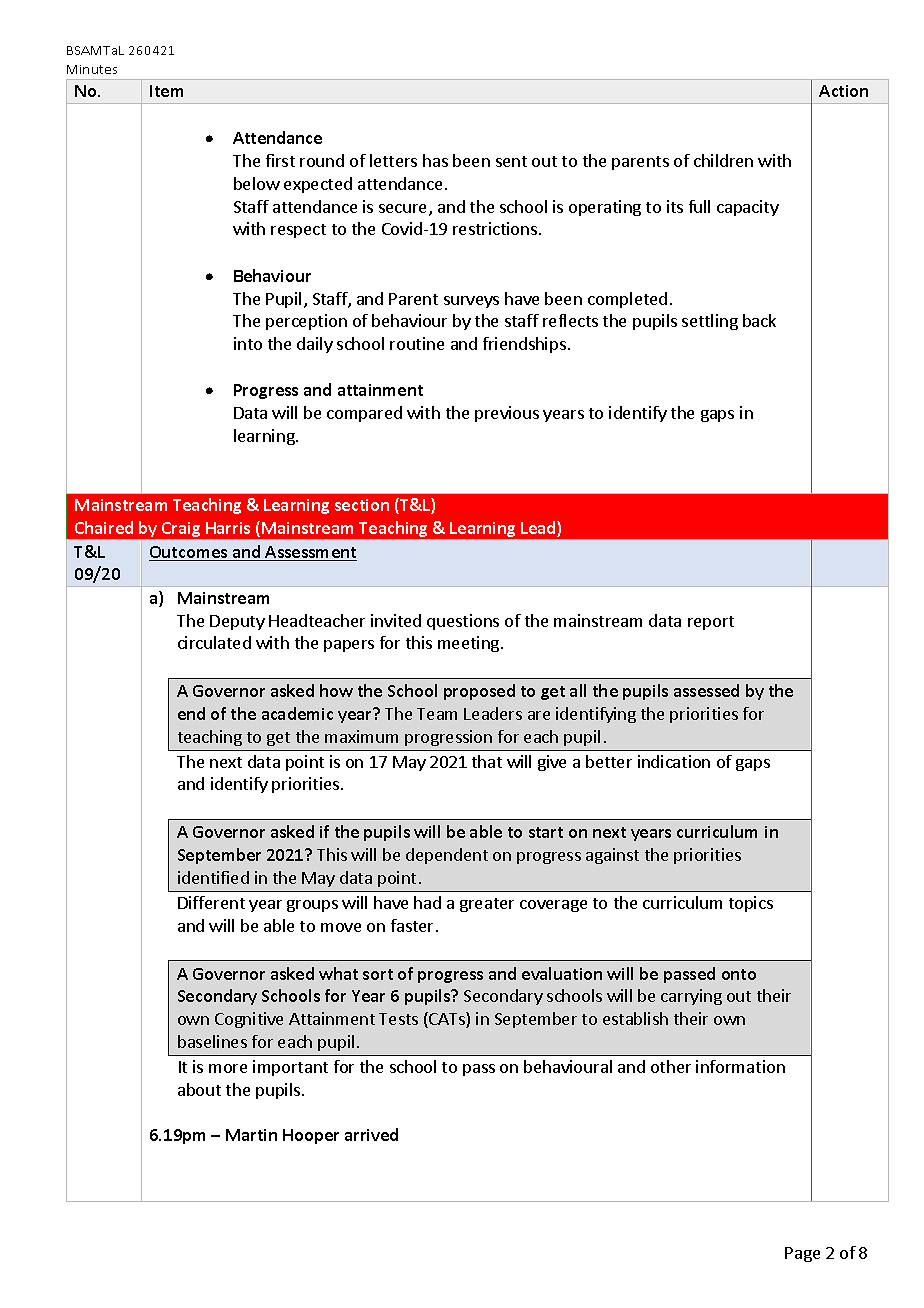 The width and height of the document is (924, 1308). What do you see at coordinates (487, 905) in the document?
I see `greater` at bounding box center [487, 905].
